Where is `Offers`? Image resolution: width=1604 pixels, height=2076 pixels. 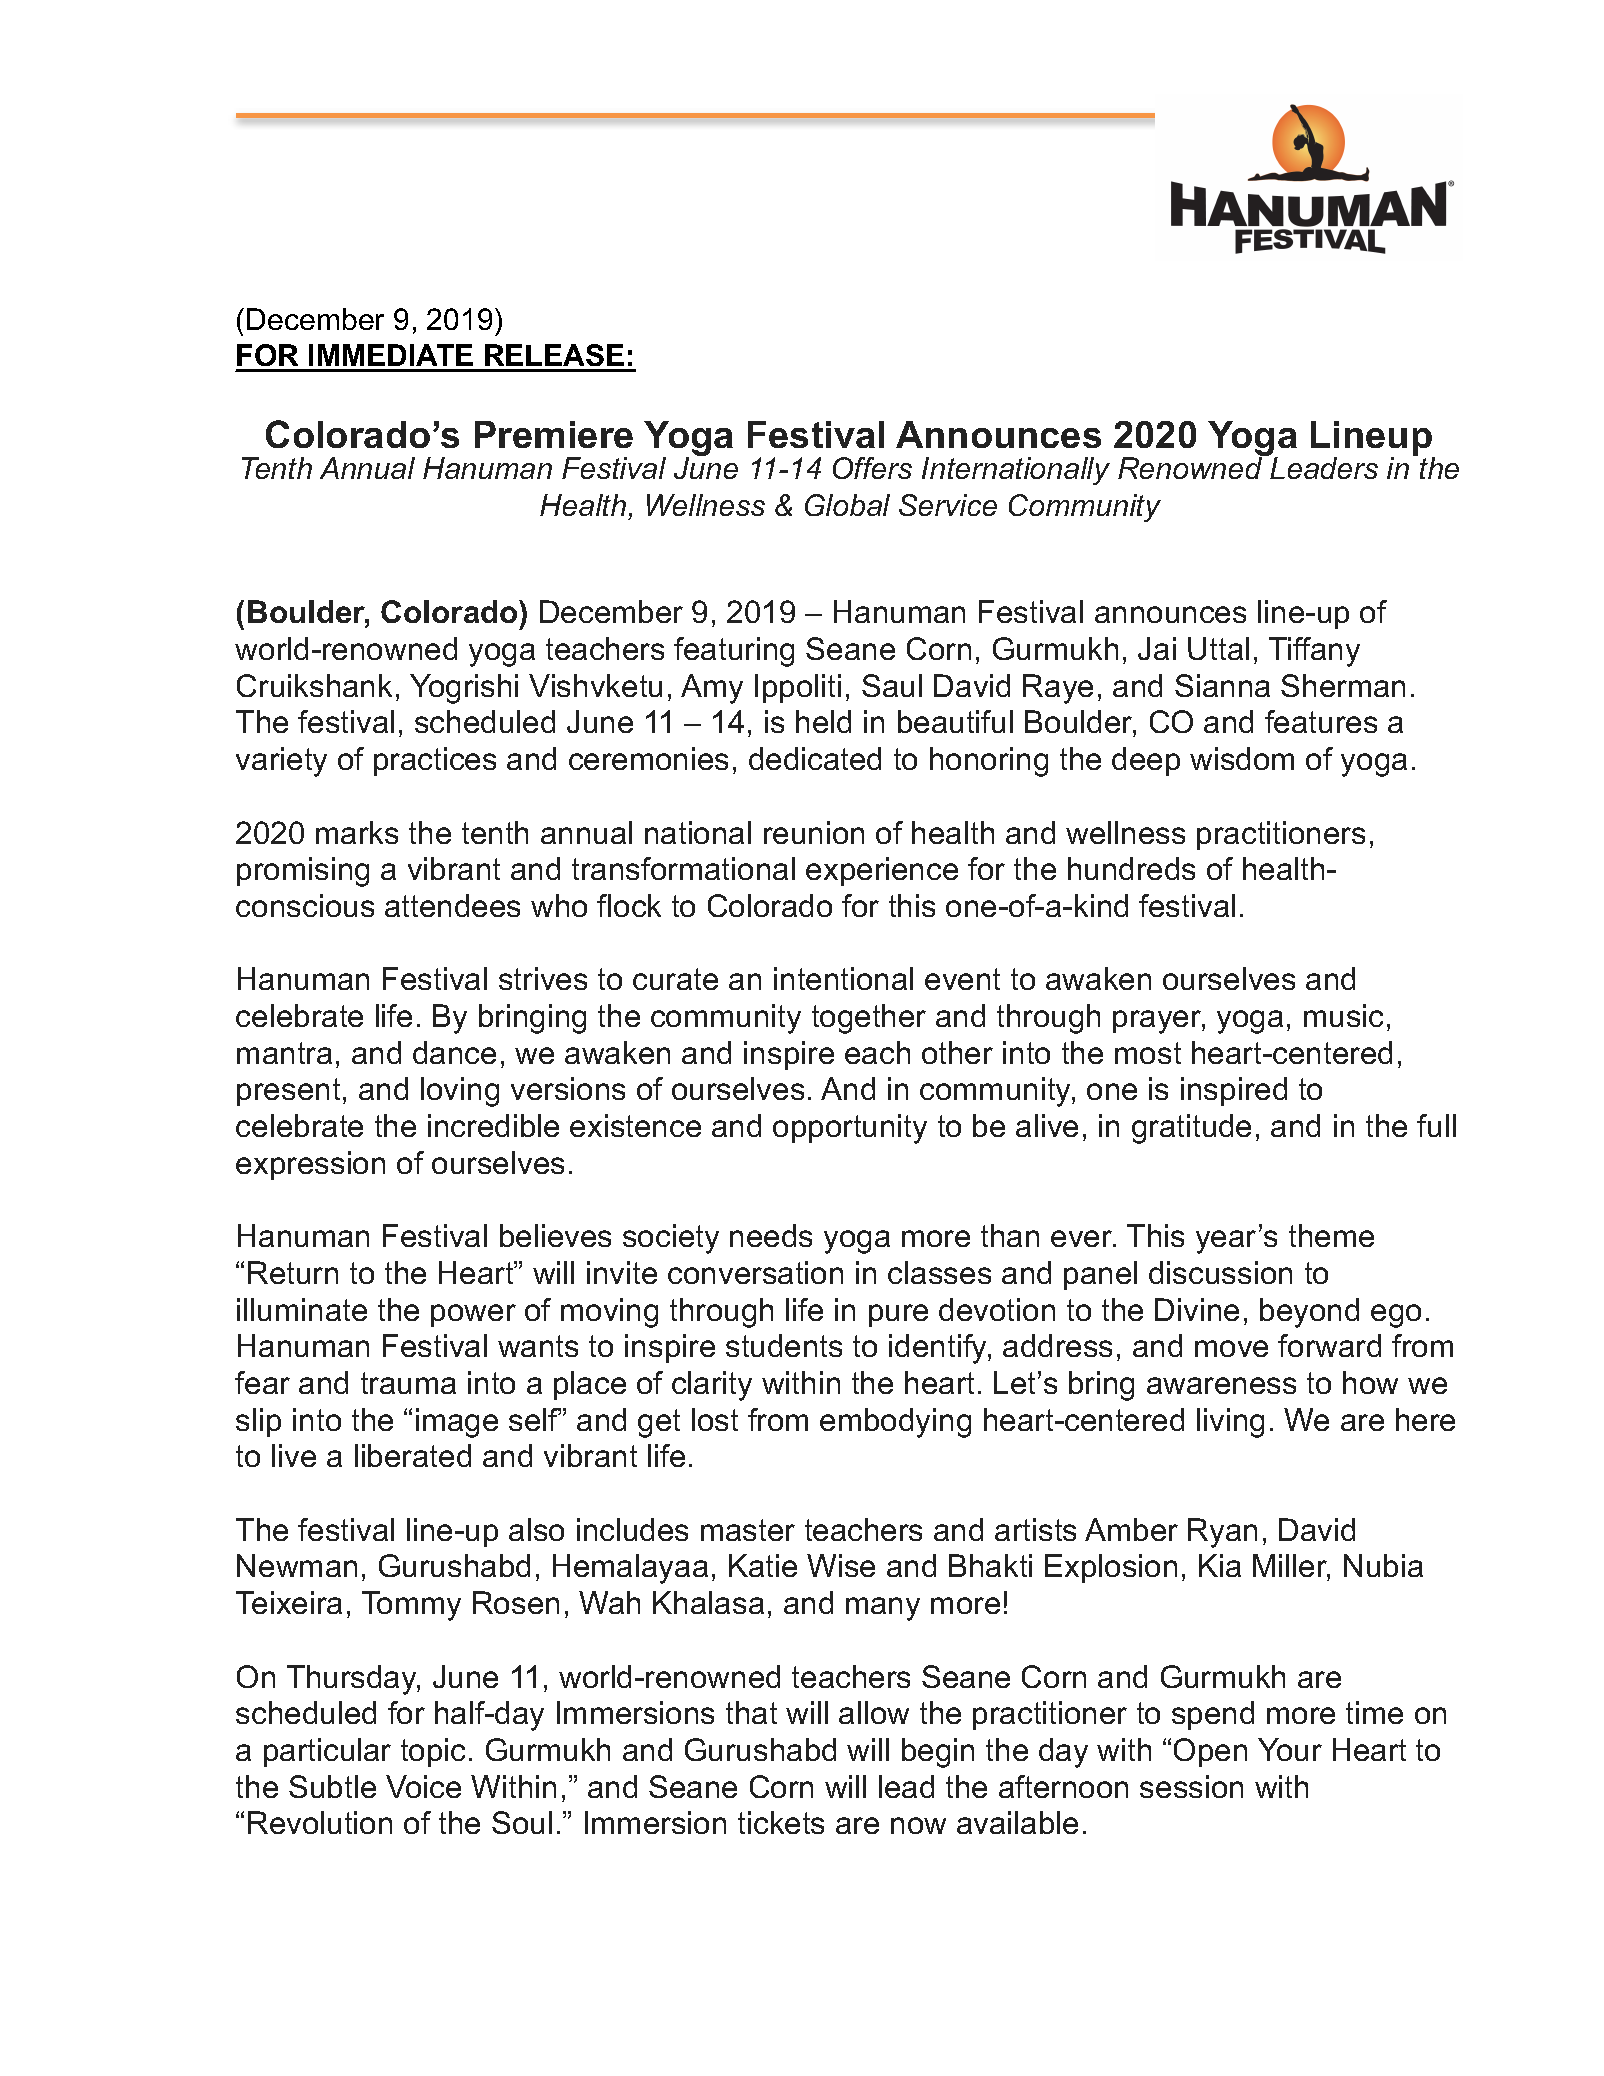 Offers is located at coordinates (872, 468).
